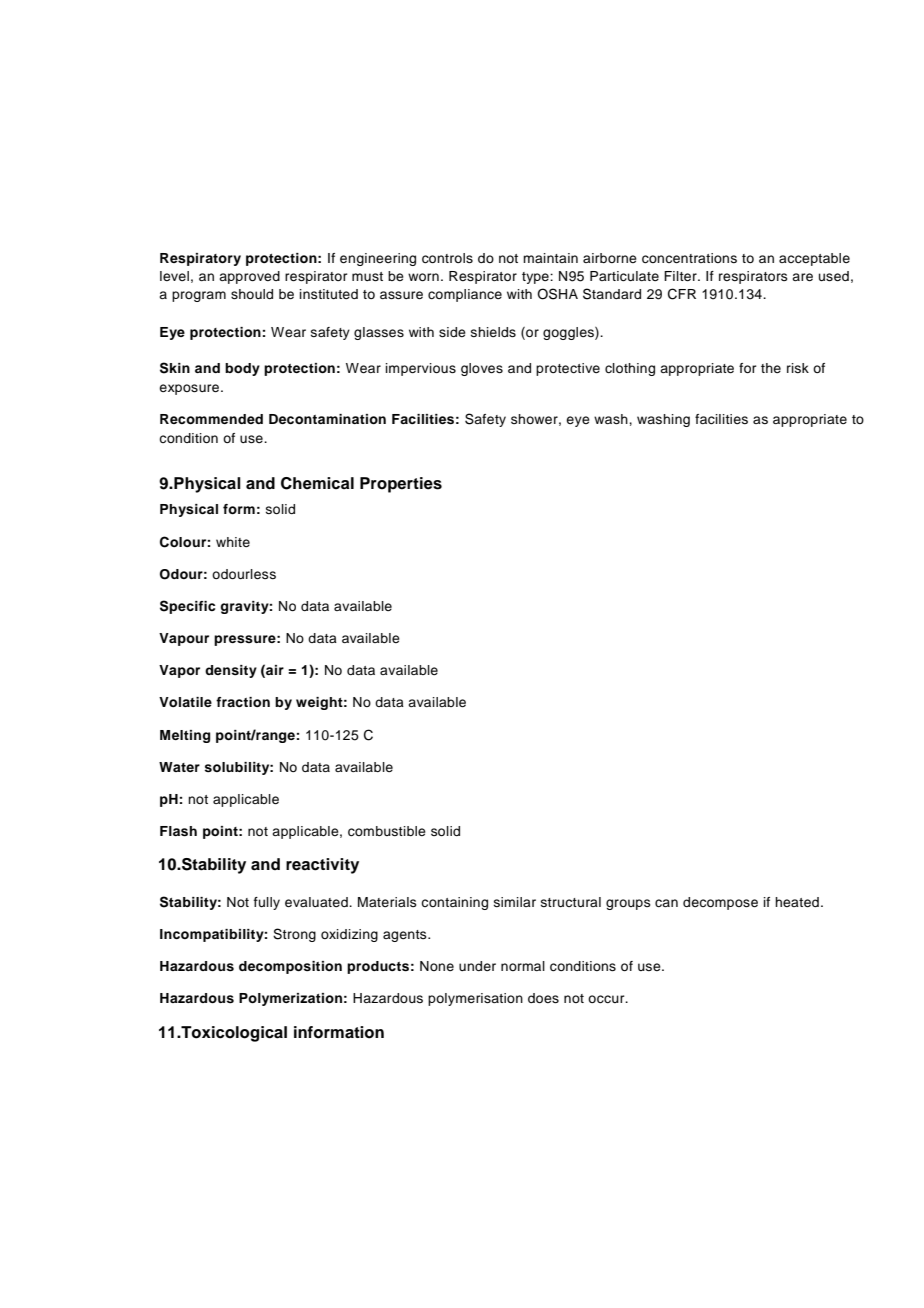  I want to click on Recommended, so click(211, 419).
